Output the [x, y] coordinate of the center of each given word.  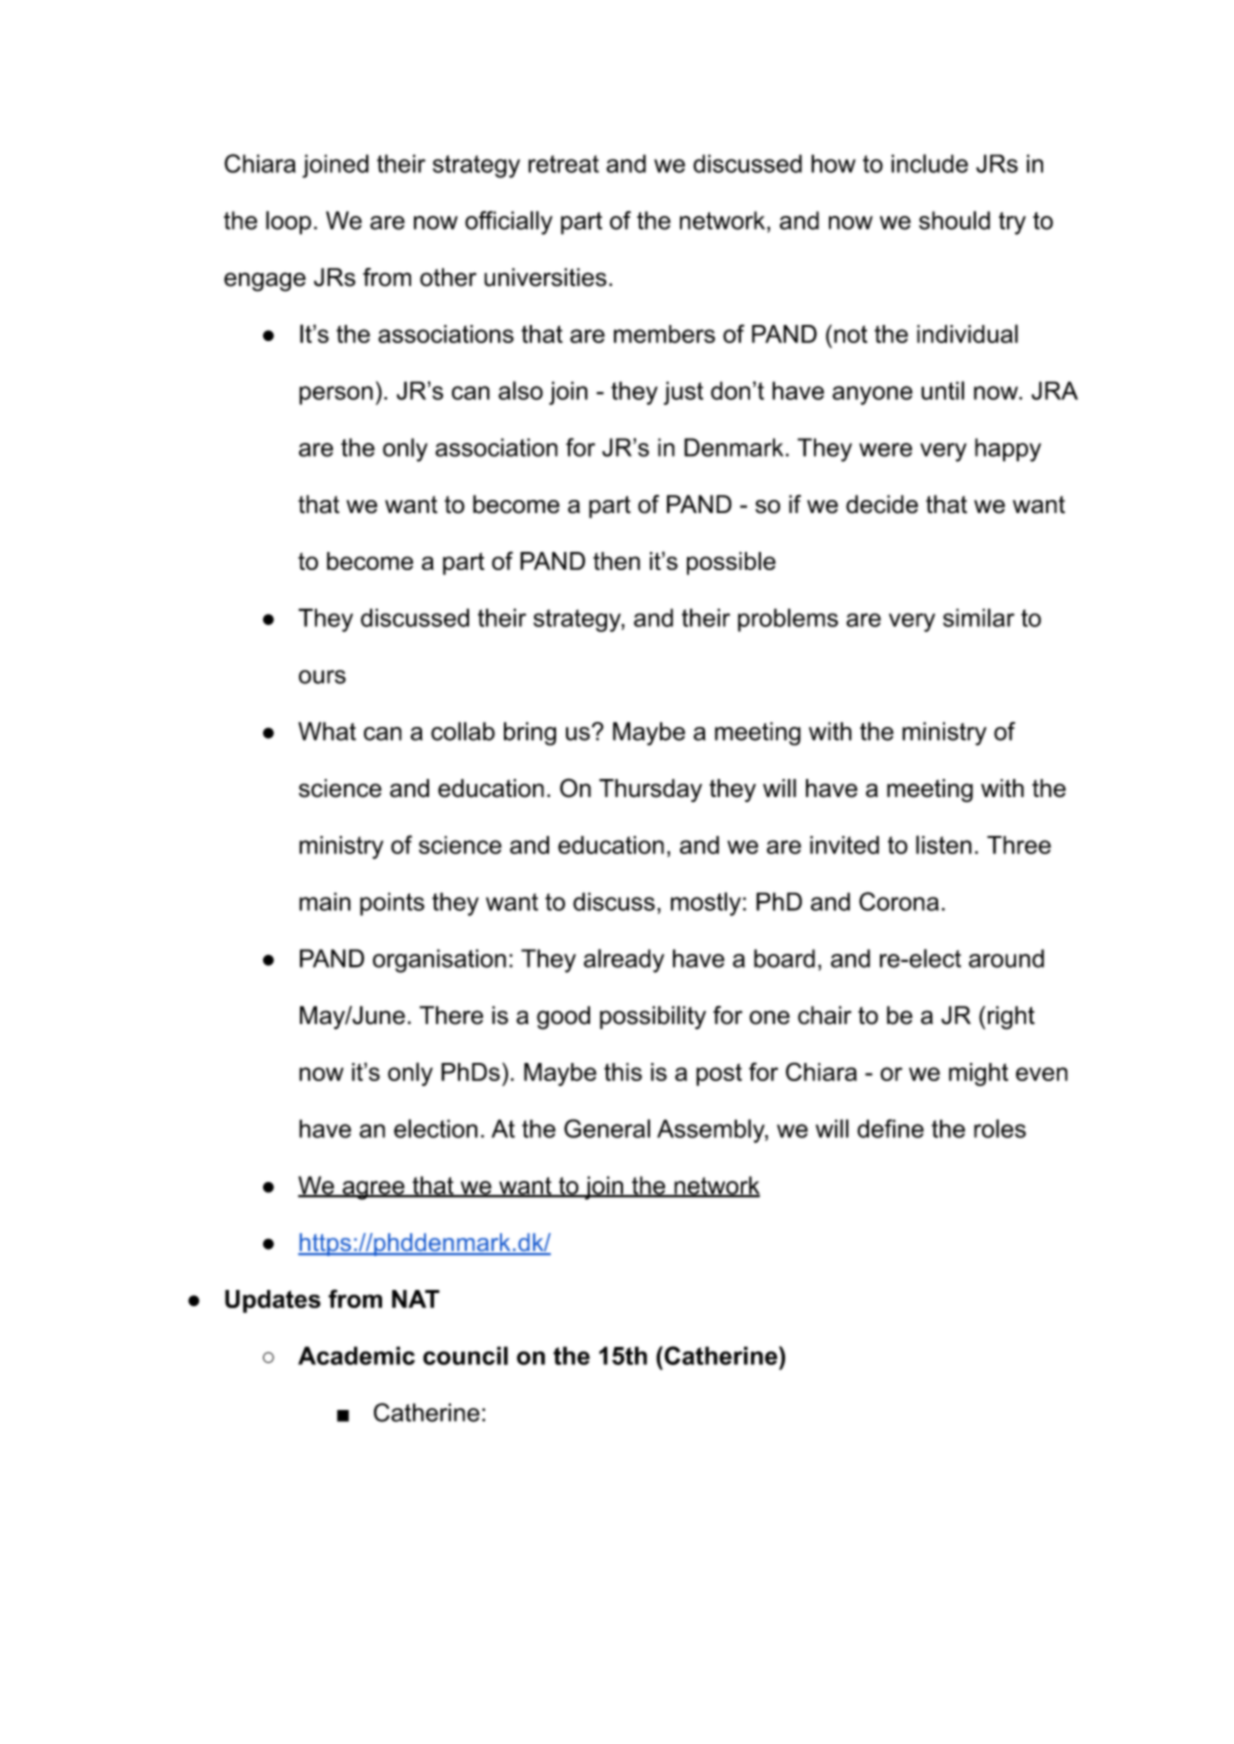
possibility [653, 1018]
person [336, 395]
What [327, 731]
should [954, 220]
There [451, 1015]
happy [1008, 450]
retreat [563, 164]
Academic [356, 1355]
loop [288, 223]
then [616, 561]
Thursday [650, 790]
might [978, 1074]
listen [944, 844]
